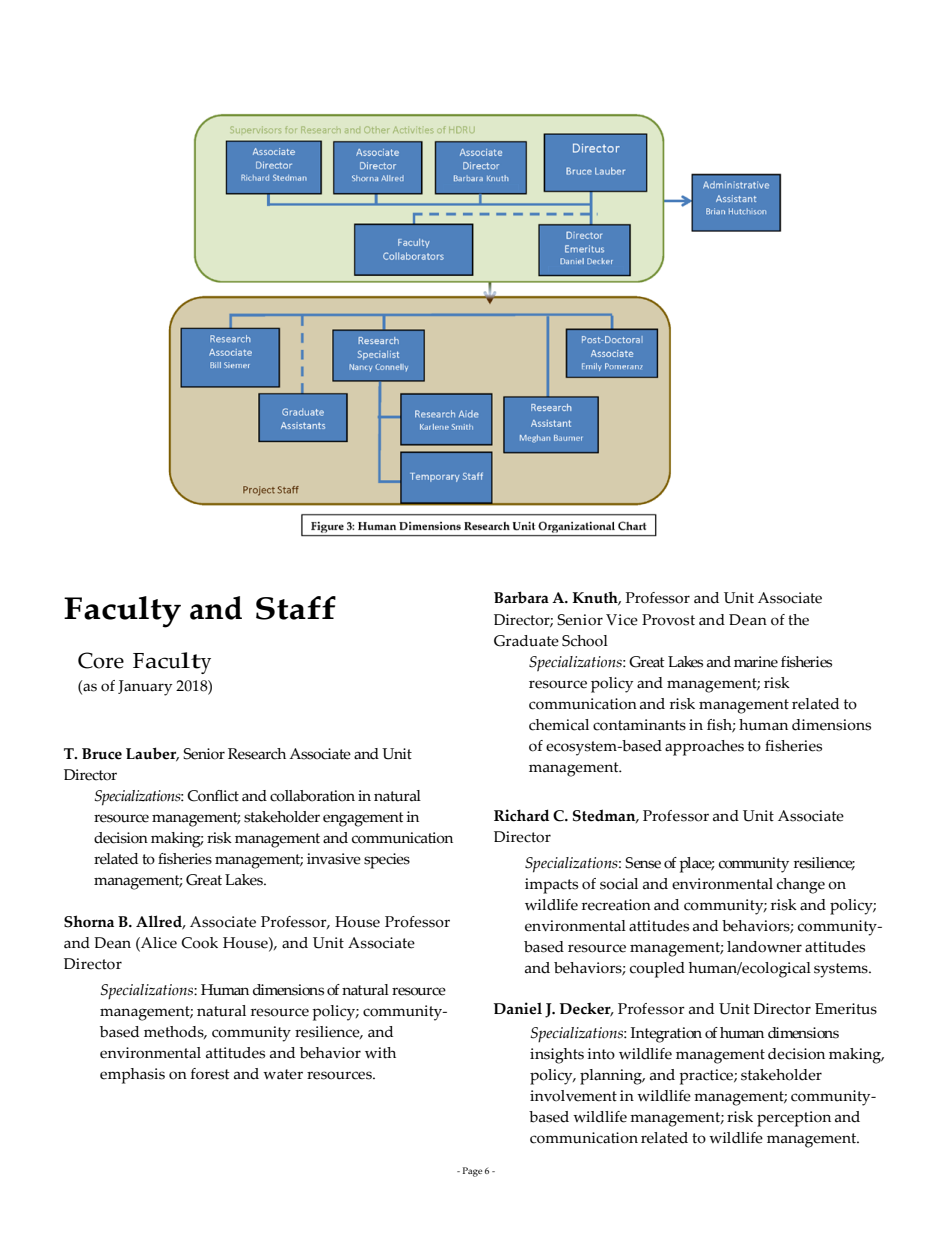 This screenshot has height=1233, width=952. I want to click on Staff, so click(296, 608).
